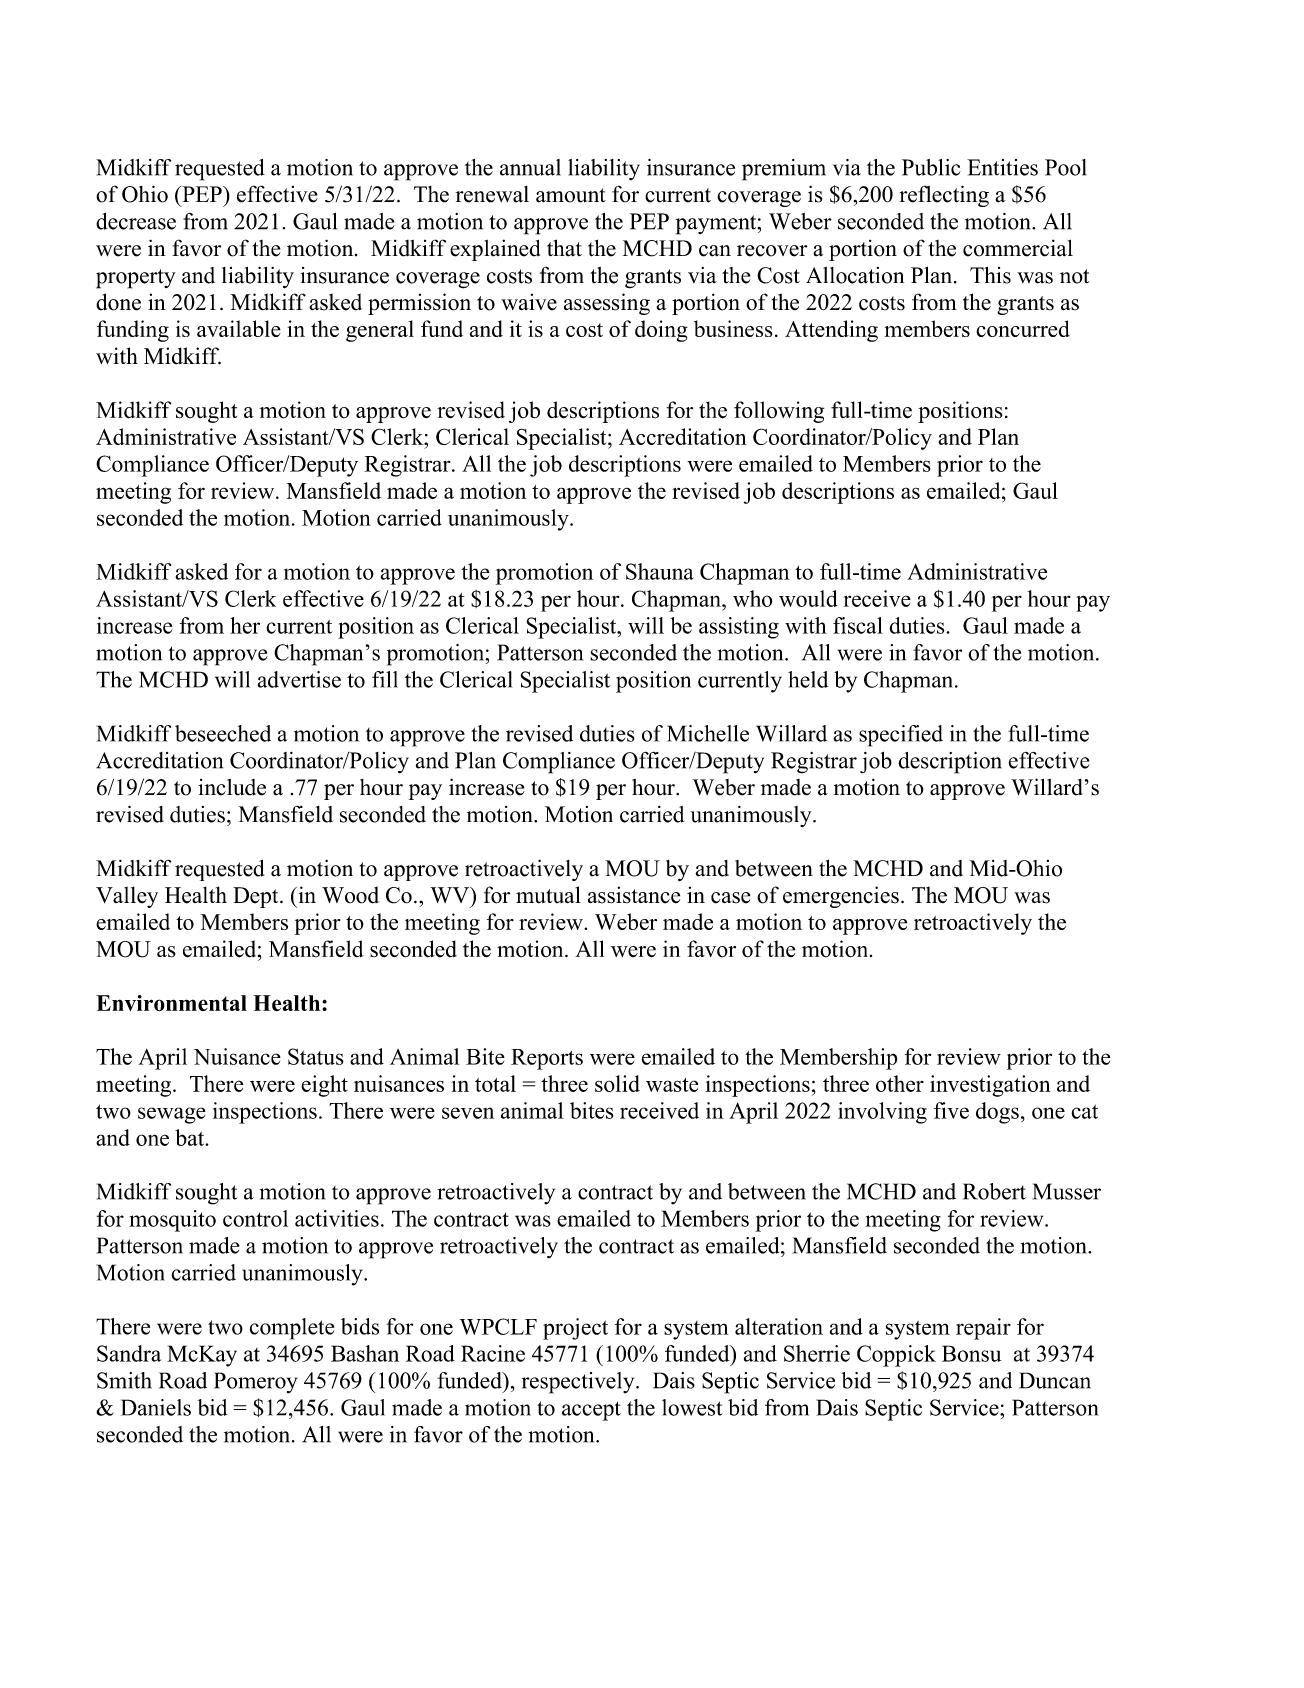 The image size is (1304, 1688). Describe the element at coordinates (571, 195) in the image. I see `amount` at that location.
